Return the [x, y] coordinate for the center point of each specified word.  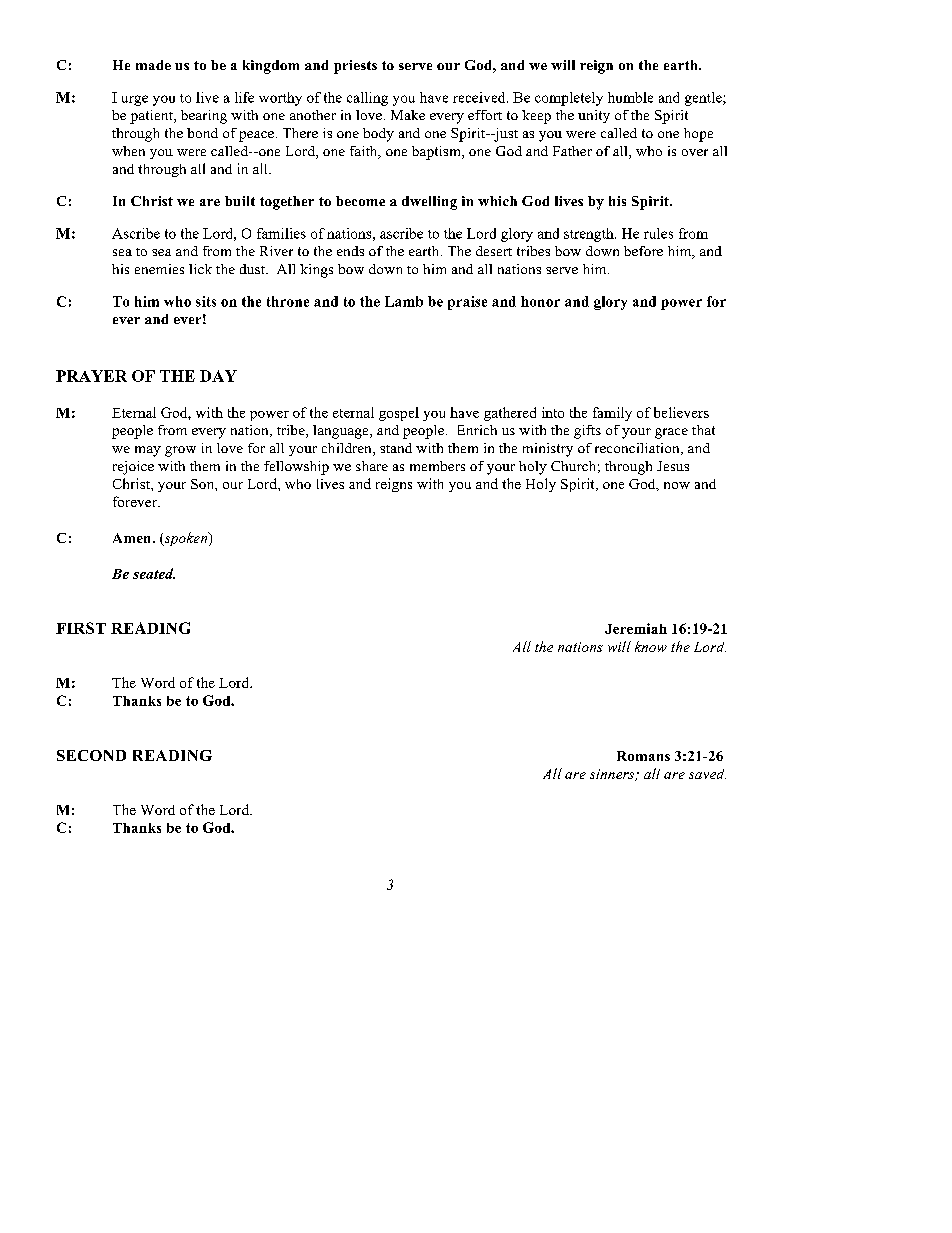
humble [630, 97]
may [148, 451]
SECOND [91, 755]
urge [135, 100]
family [612, 414]
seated [154, 573]
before [643, 251]
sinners [613, 775]
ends [350, 251]
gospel [399, 414]
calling [367, 99]
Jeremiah [636, 628]
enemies [159, 269]
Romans [643, 756]
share [372, 466]
